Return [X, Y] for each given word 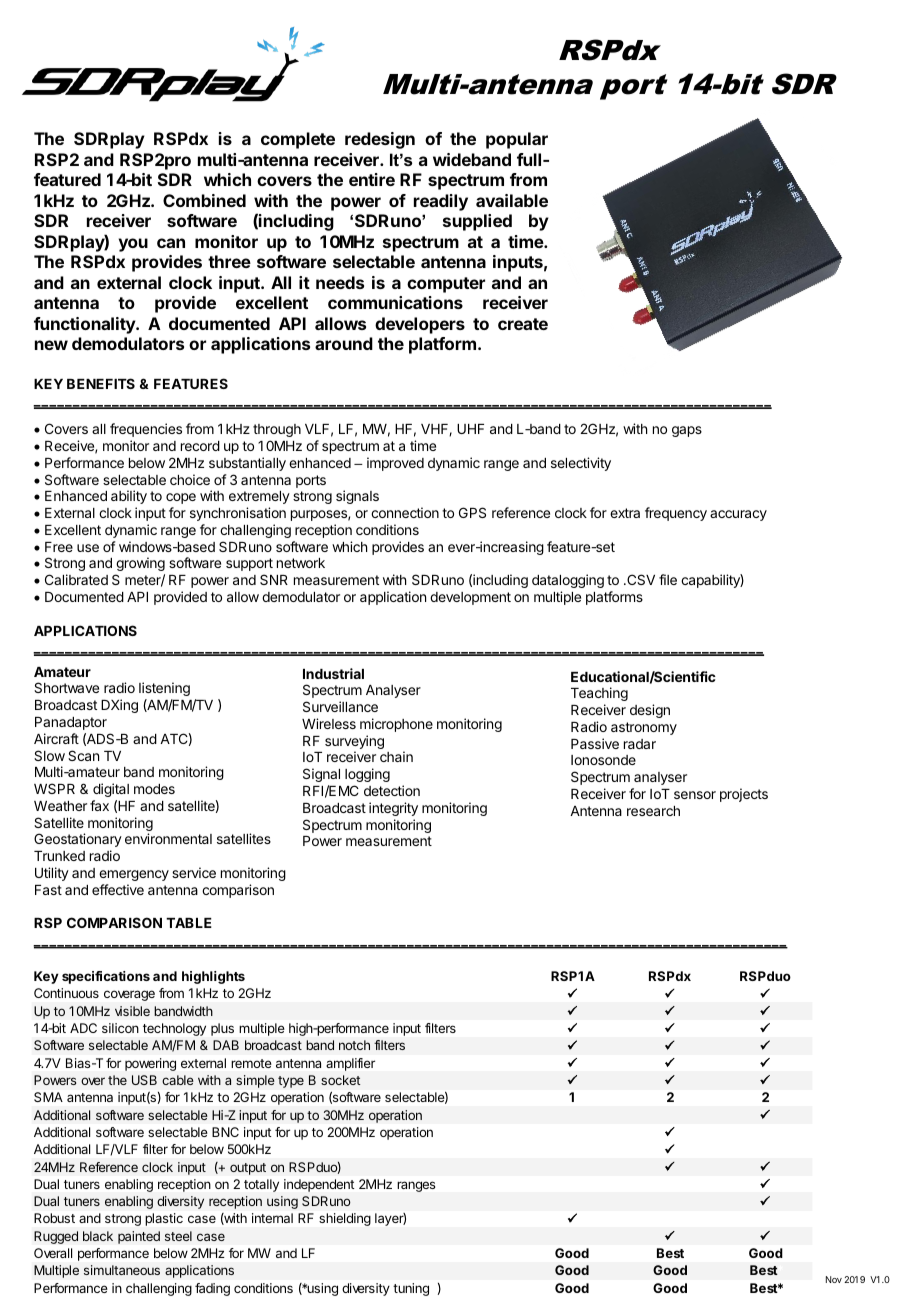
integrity [393, 809]
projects [744, 795]
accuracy [738, 515]
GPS [472, 512]
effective [118, 889]
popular [517, 140]
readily [441, 202]
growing [140, 566]
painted [139, 1237]
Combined [204, 200]
